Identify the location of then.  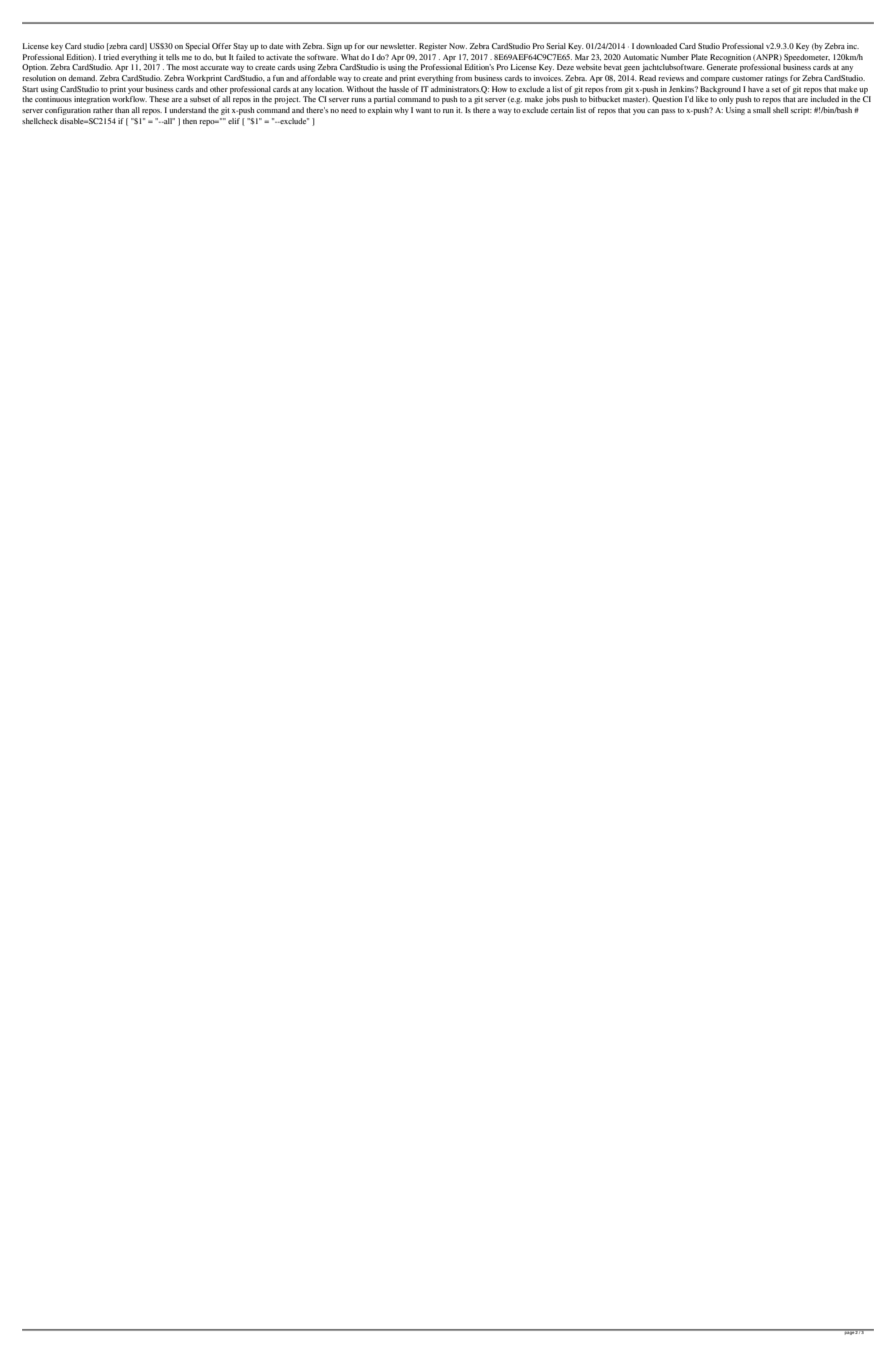
(190, 121).
